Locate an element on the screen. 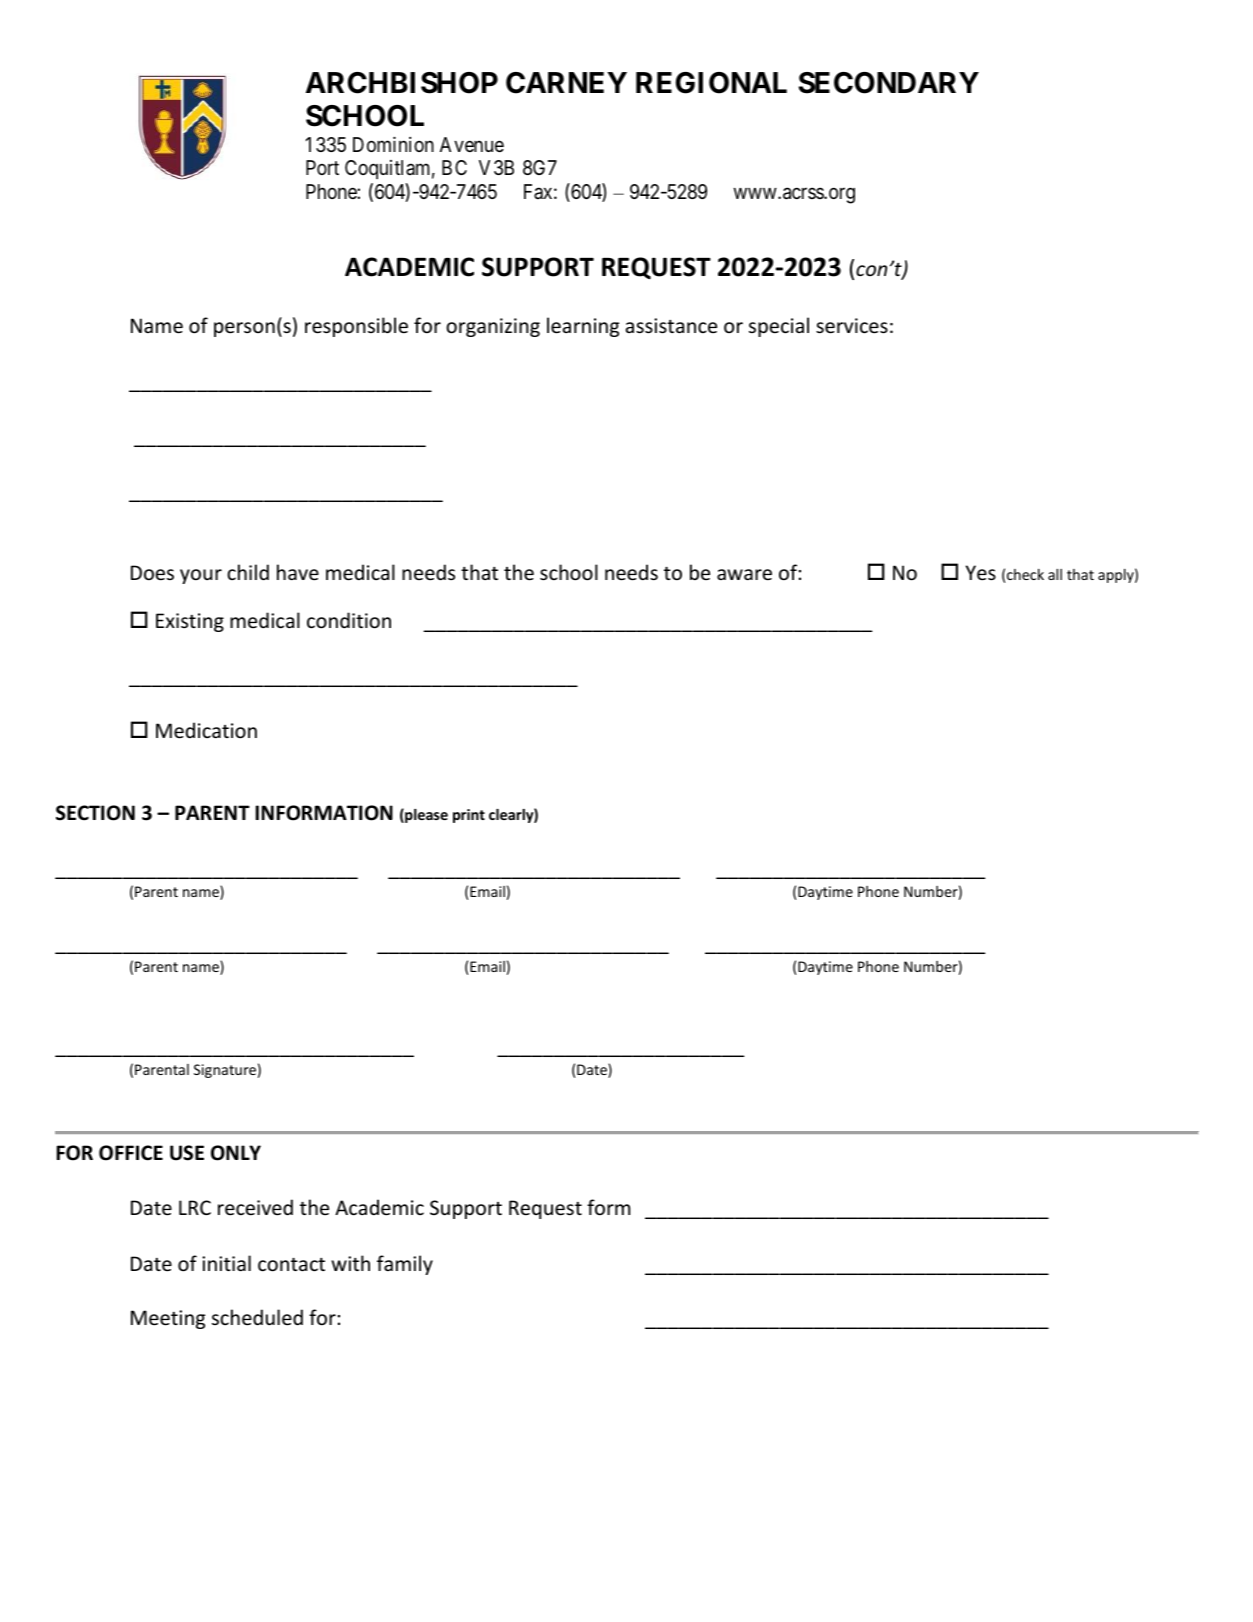  Yes is located at coordinates (981, 573).
